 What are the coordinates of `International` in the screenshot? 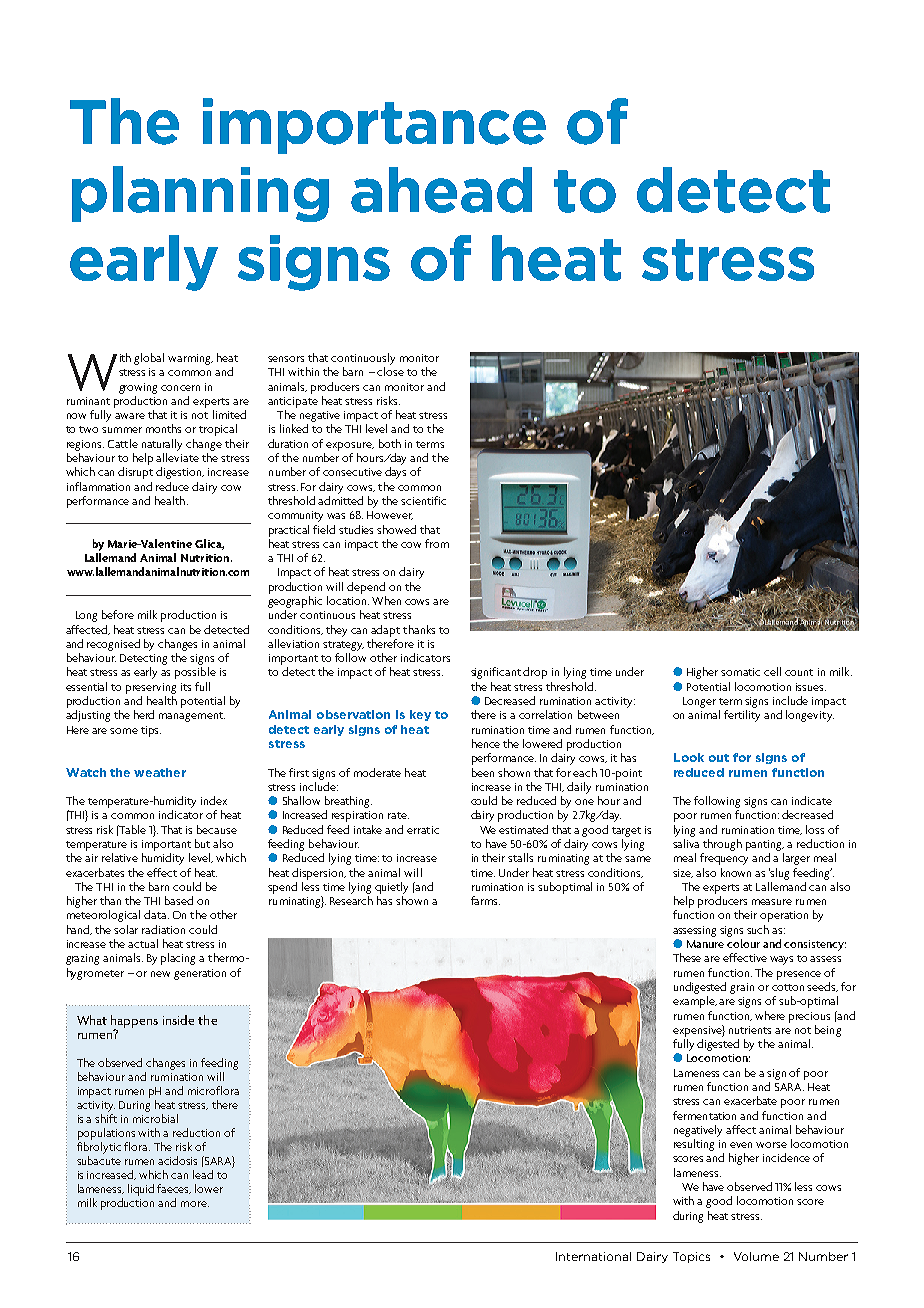 It's located at (593, 1256).
